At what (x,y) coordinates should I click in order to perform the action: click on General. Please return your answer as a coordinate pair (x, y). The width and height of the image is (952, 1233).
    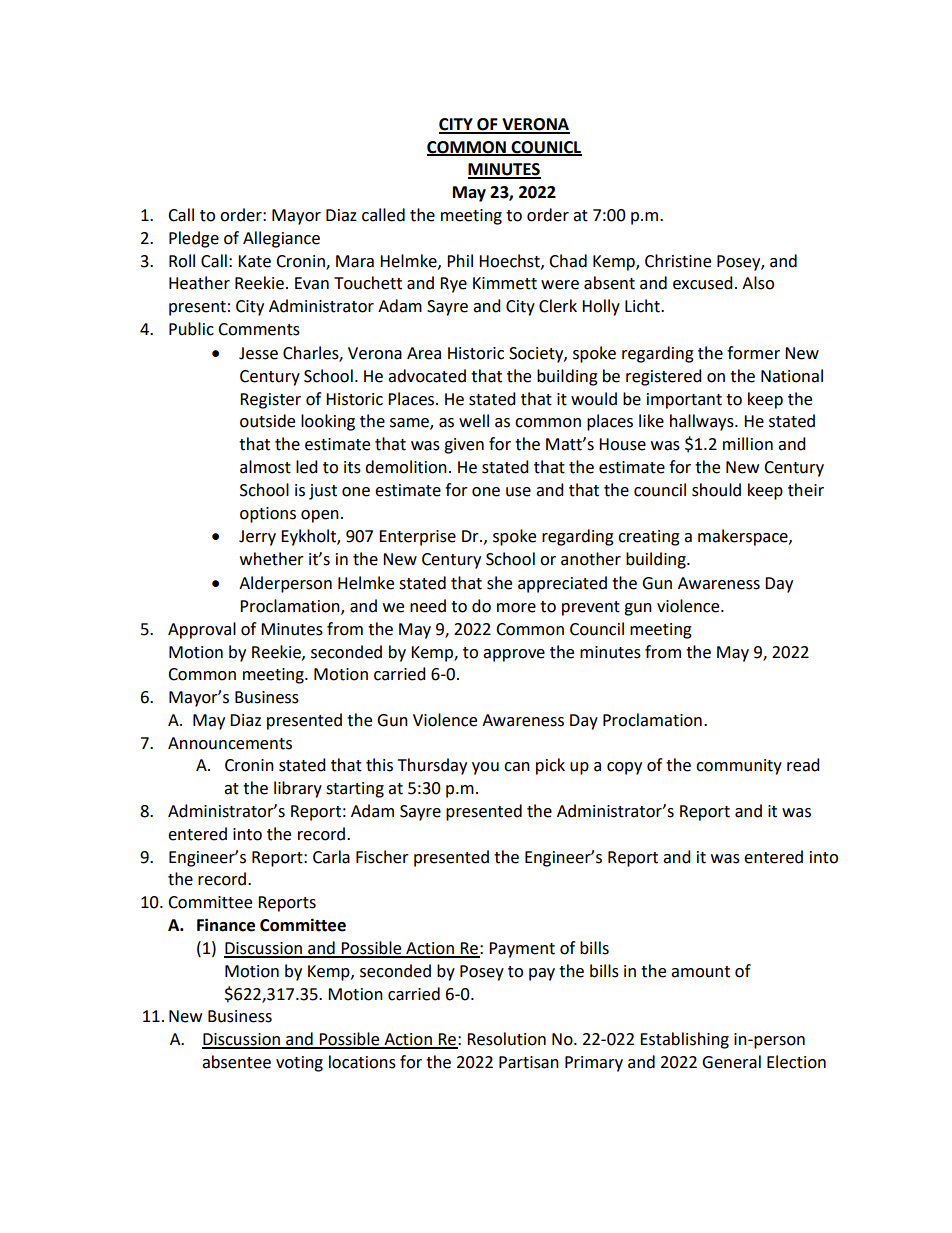
    Looking at the image, I should click on (731, 1062).
